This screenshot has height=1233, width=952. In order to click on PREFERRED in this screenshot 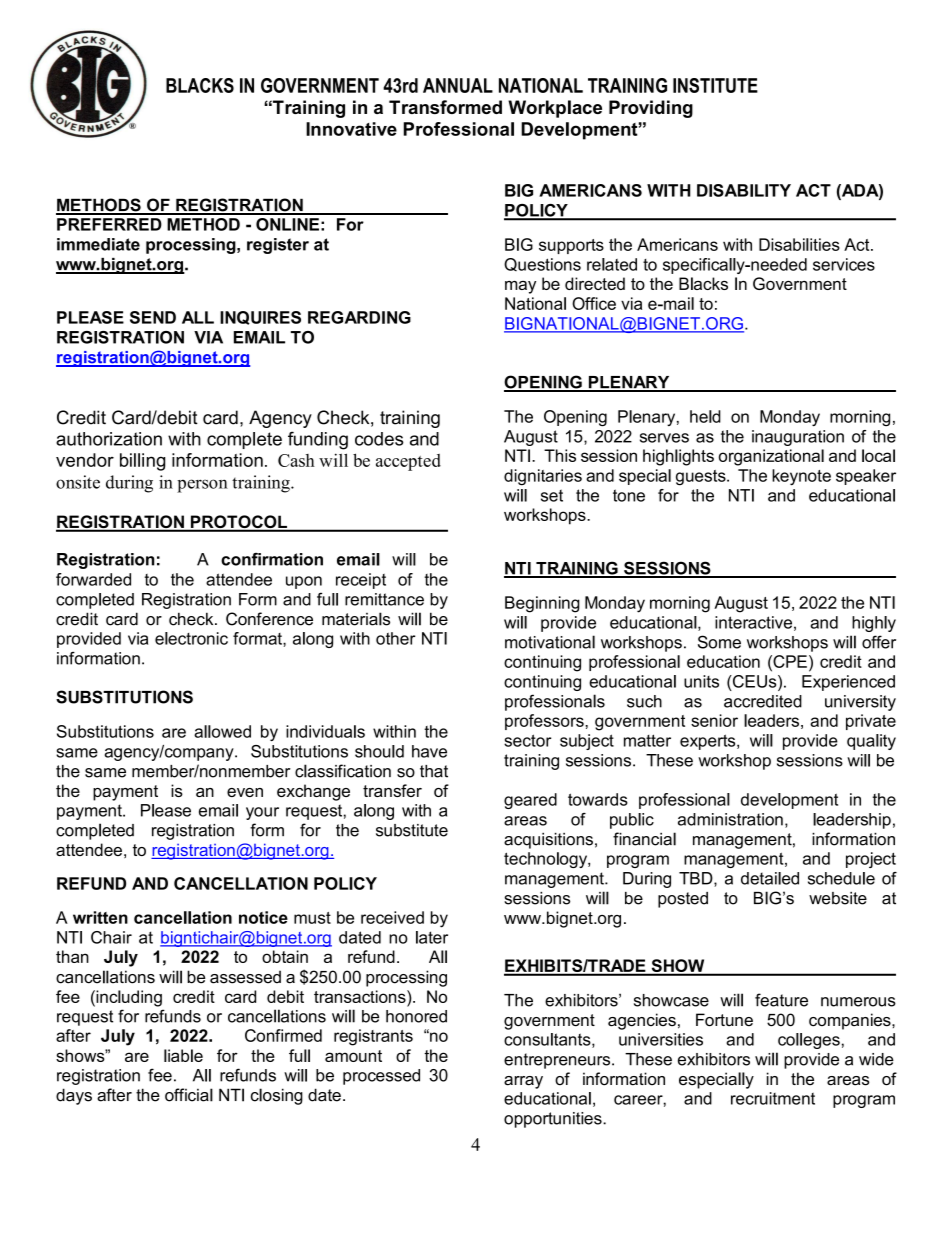, I will do `click(109, 224)`.
